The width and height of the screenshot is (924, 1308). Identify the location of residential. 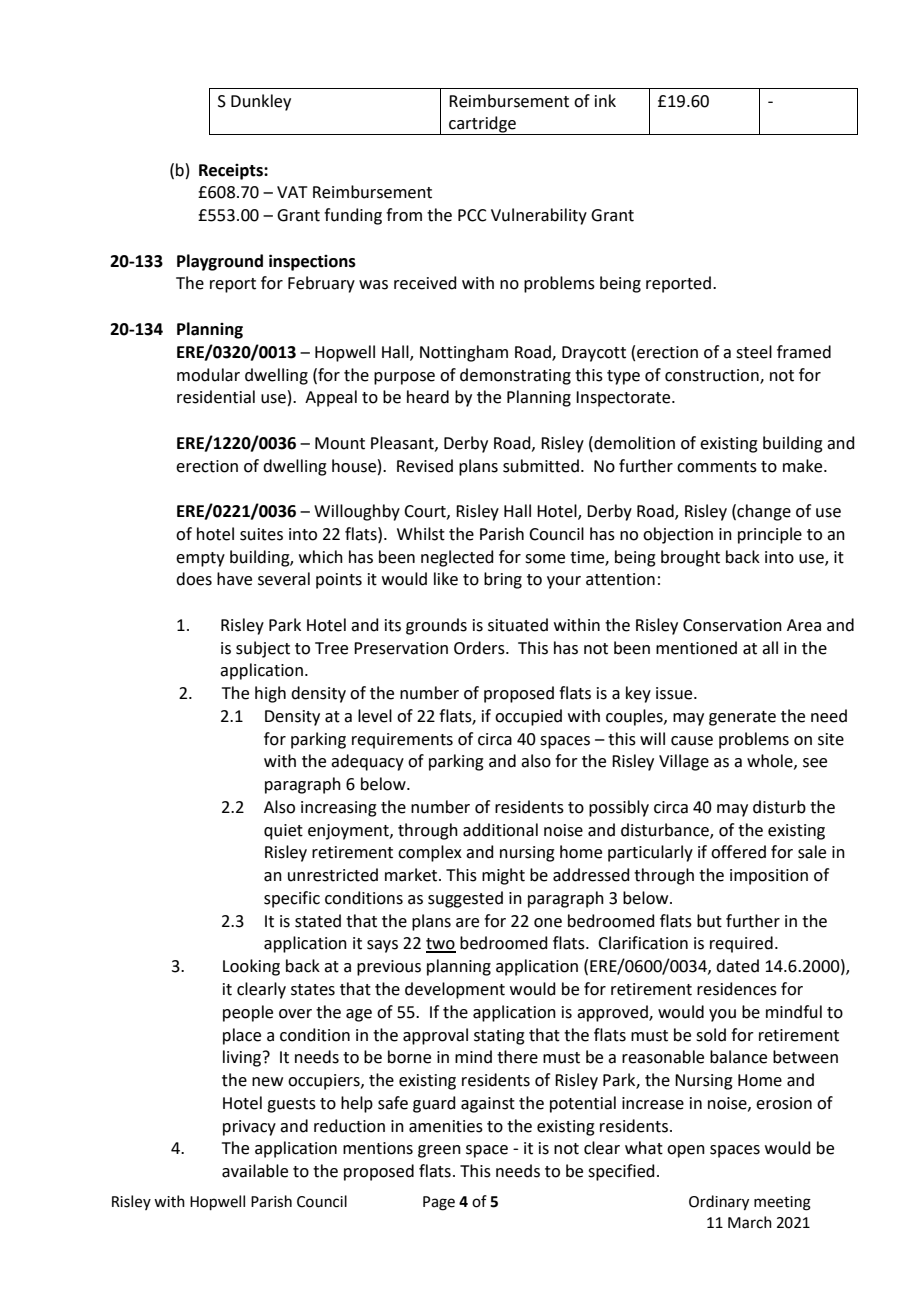
(216, 397).
